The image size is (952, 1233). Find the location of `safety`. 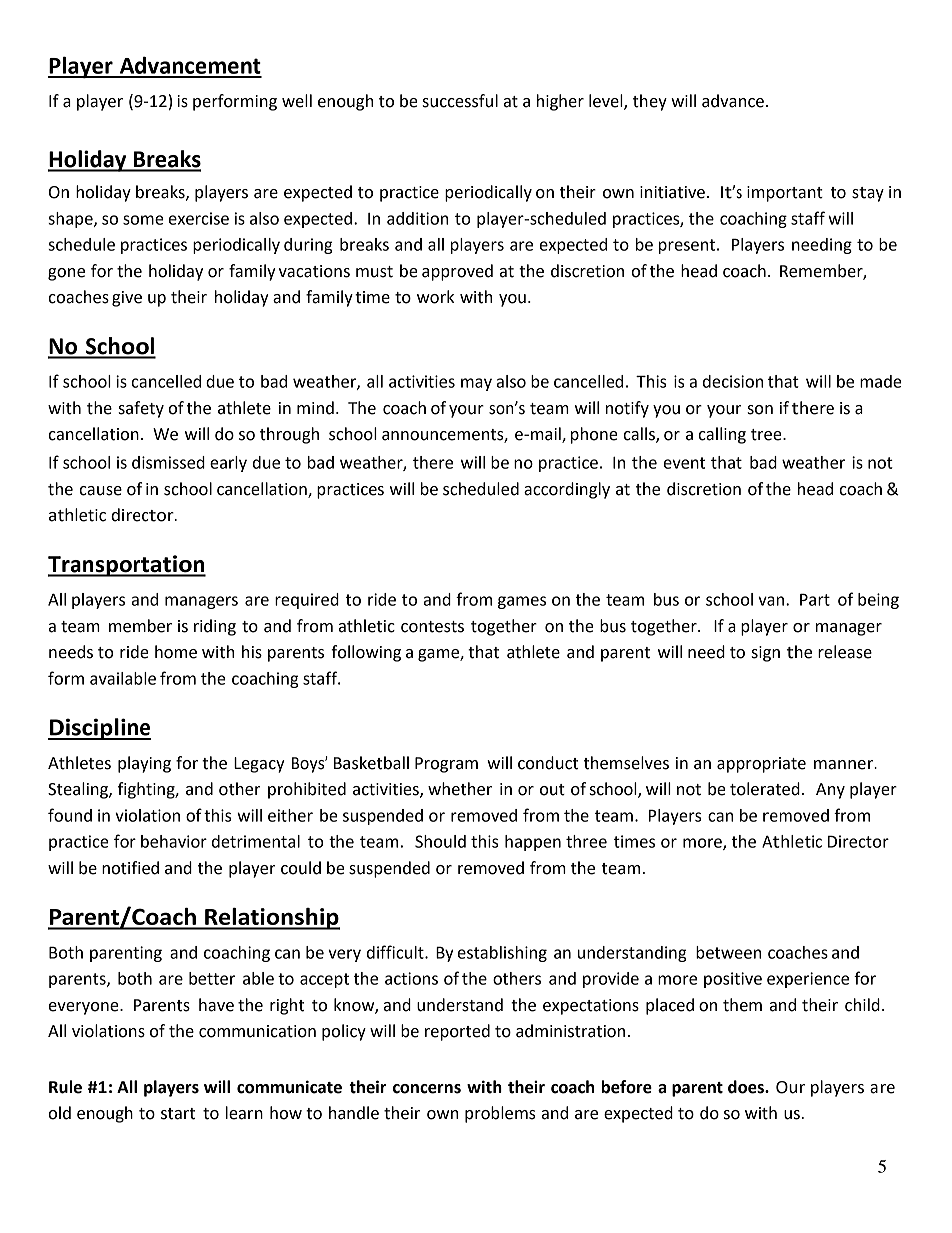

safety is located at coordinates (141, 409).
